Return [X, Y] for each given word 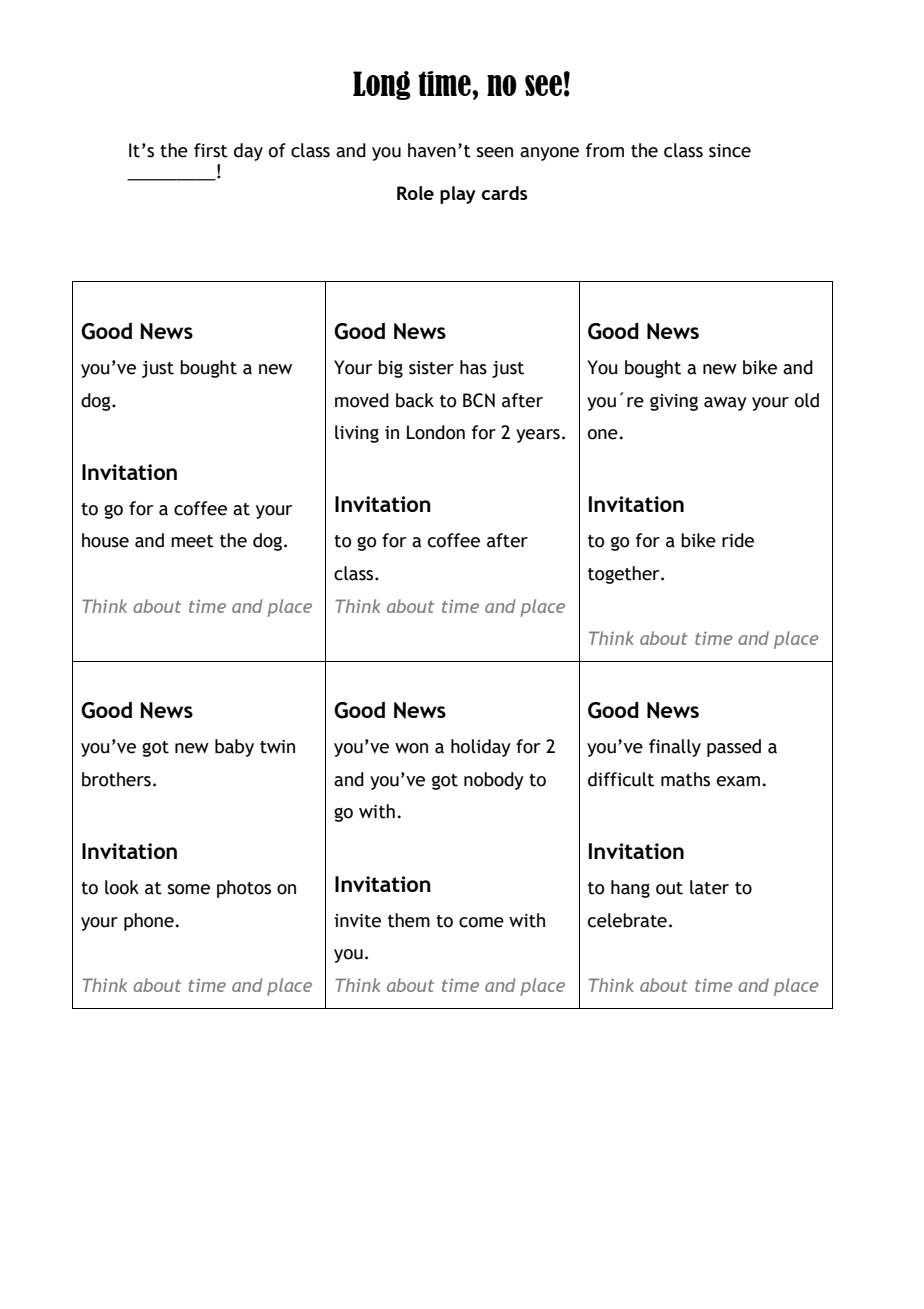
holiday [481, 748]
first [211, 150]
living [357, 434]
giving [674, 402]
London [436, 432]
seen [495, 152]
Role [415, 193]
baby [234, 748]
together [625, 575]
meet [192, 541]
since [730, 151]
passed [734, 748]
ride [738, 540]
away [725, 404]
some [189, 889]
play [458, 195]
